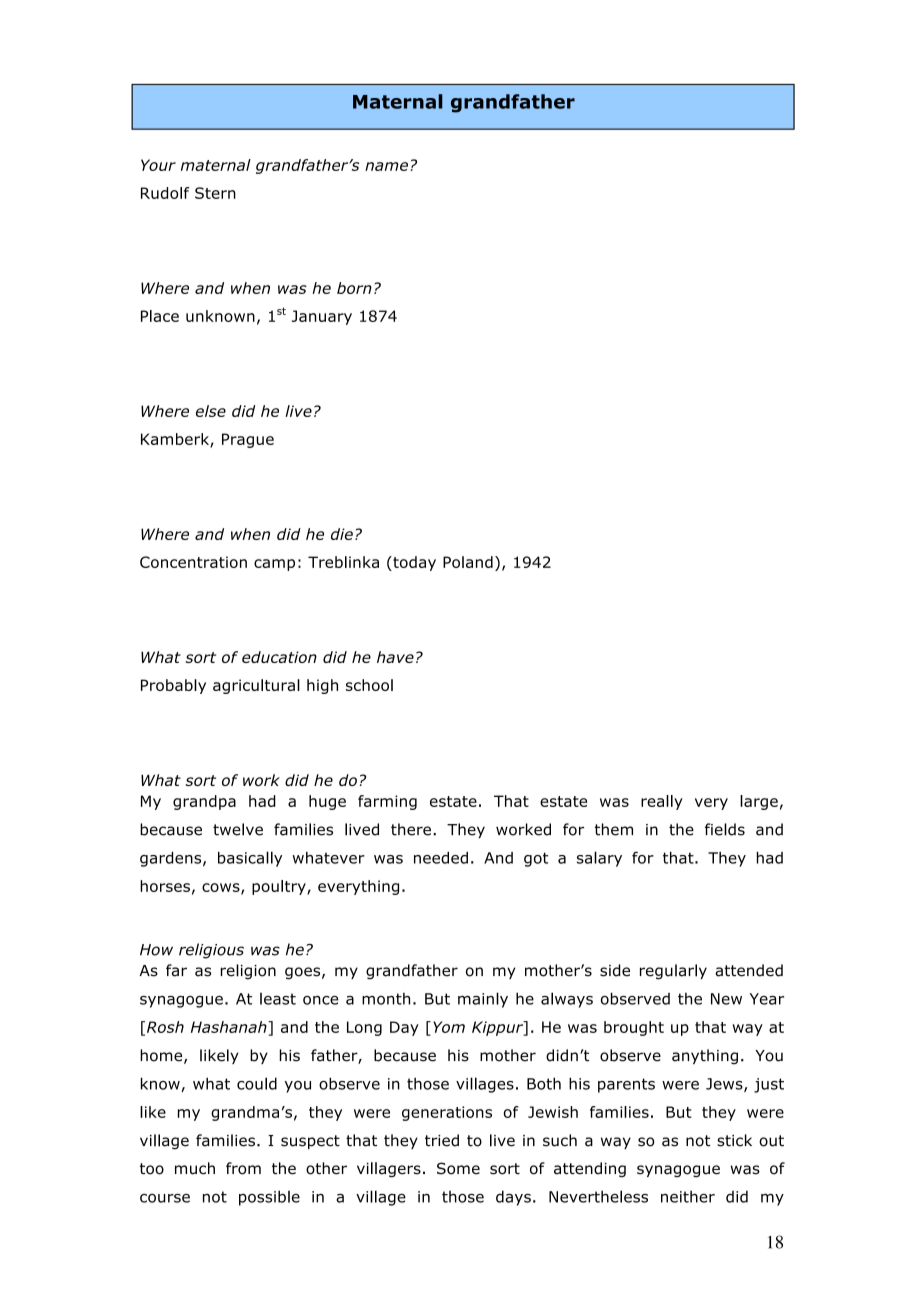 The width and height of the screenshot is (924, 1308). What do you see at coordinates (468, 562) in the screenshot?
I see `Poland` at bounding box center [468, 562].
